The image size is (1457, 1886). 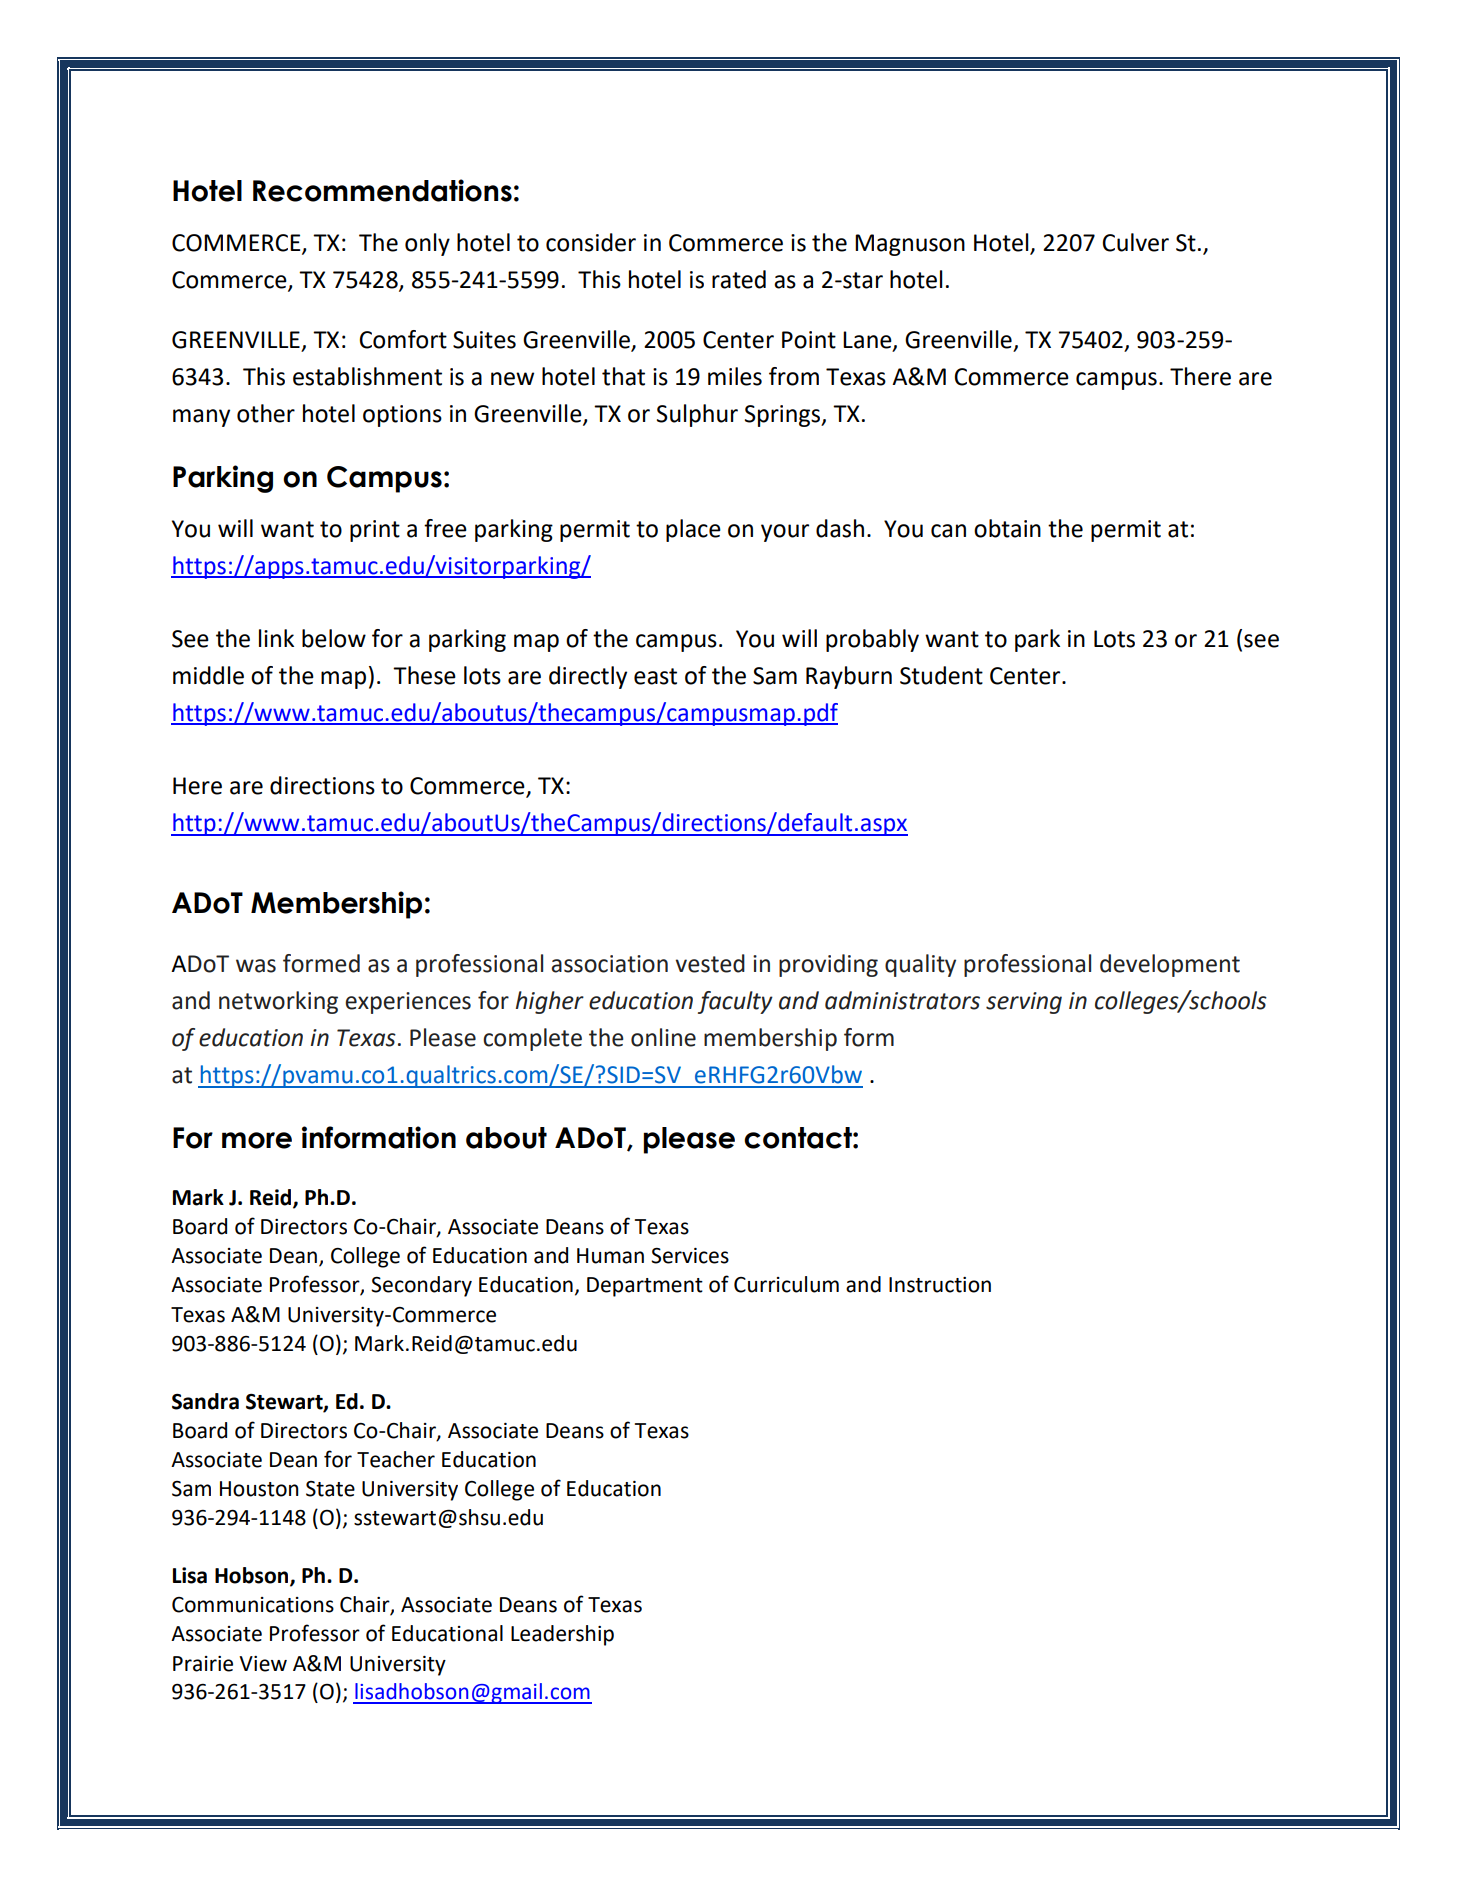 I want to click on rated, so click(x=739, y=279).
